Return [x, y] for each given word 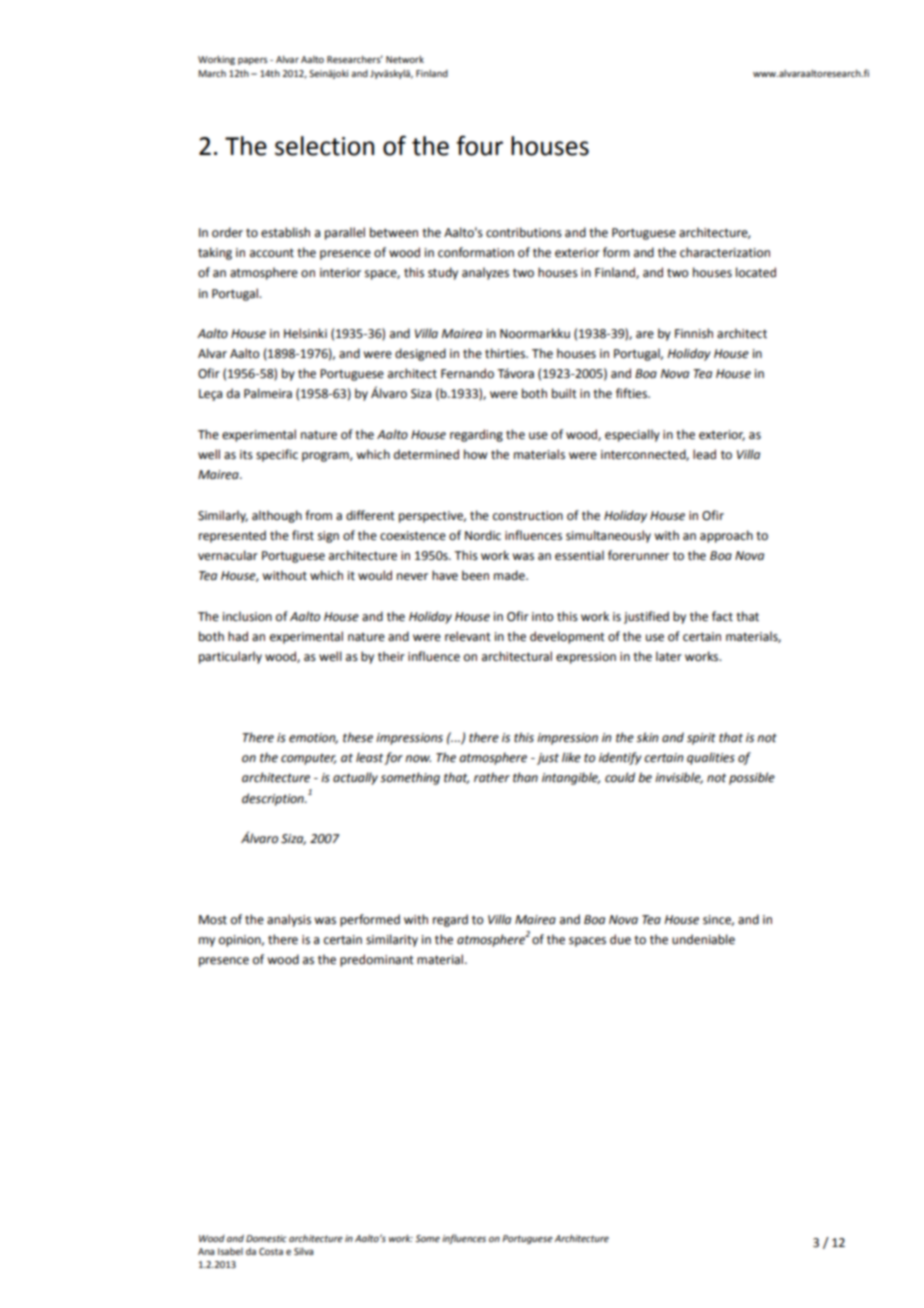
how [475, 454]
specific [277, 455]
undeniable [703, 939]
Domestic [266, 1238]
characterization [725, 252]
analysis [289, 920]
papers [253, 61]
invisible [679, 778]
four [479, 145]
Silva [303, 1251]
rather [492, 777]
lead [704, 454]
